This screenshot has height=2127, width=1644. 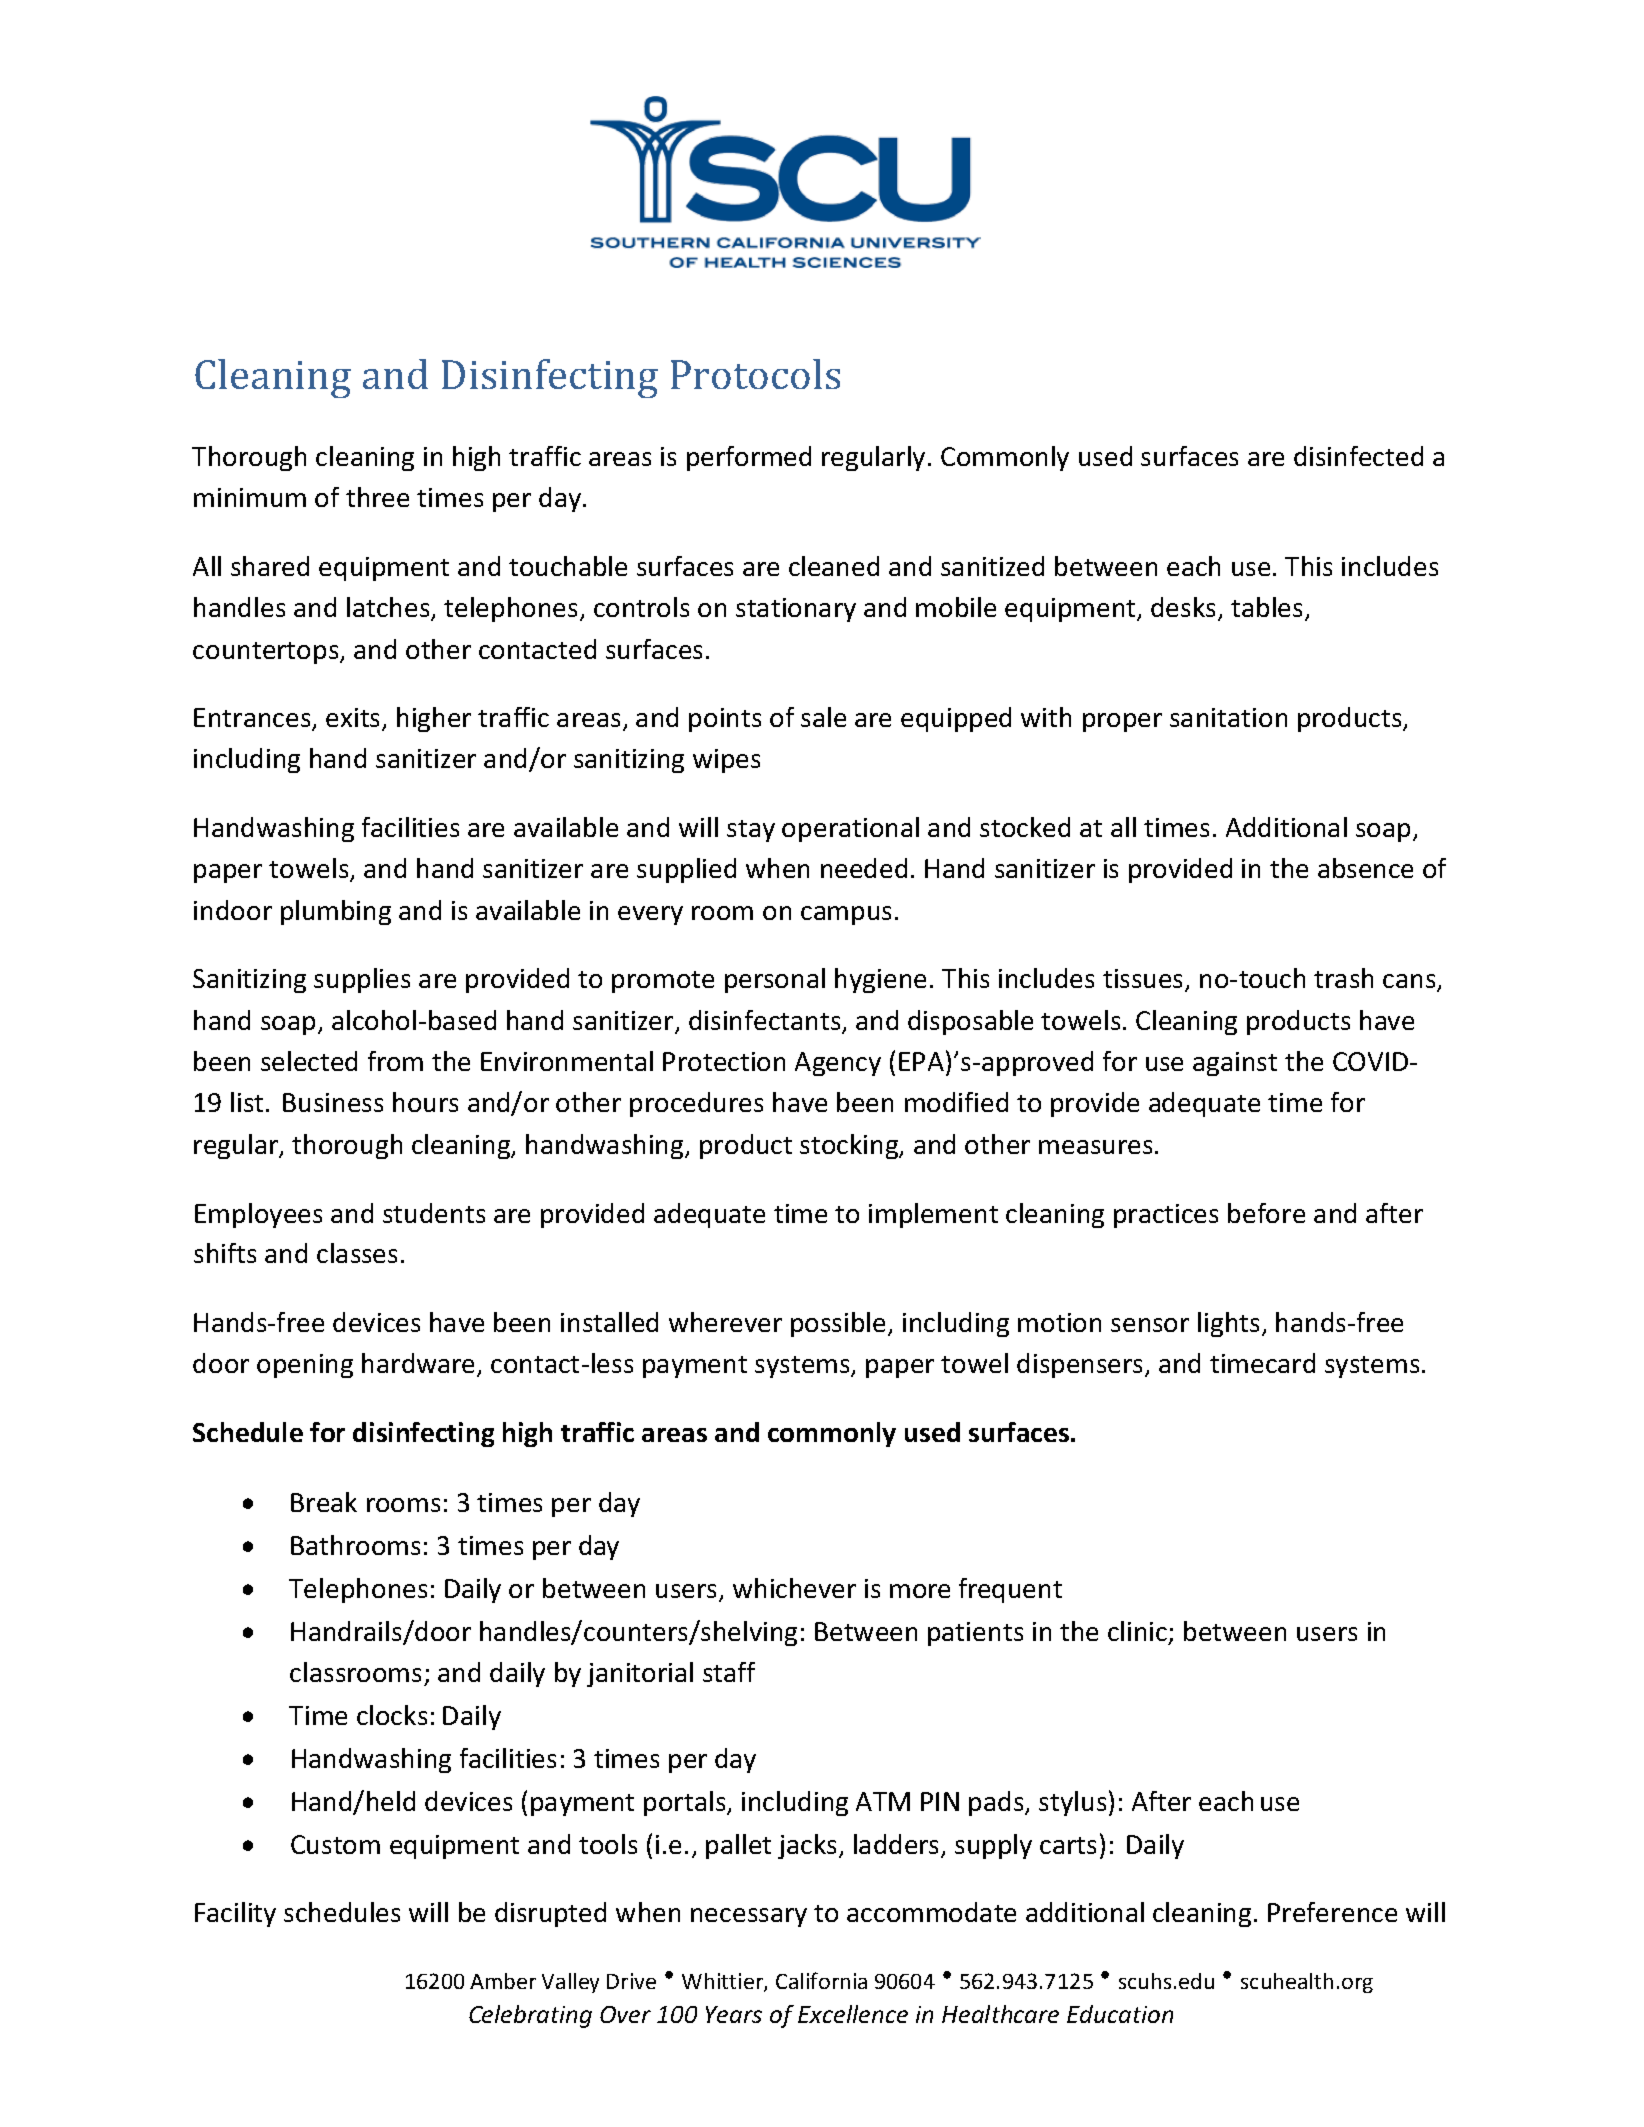 What do you see at coordinates (354, 719) in the screenshot?
I see `exits` at bounding box center [354, 719].
